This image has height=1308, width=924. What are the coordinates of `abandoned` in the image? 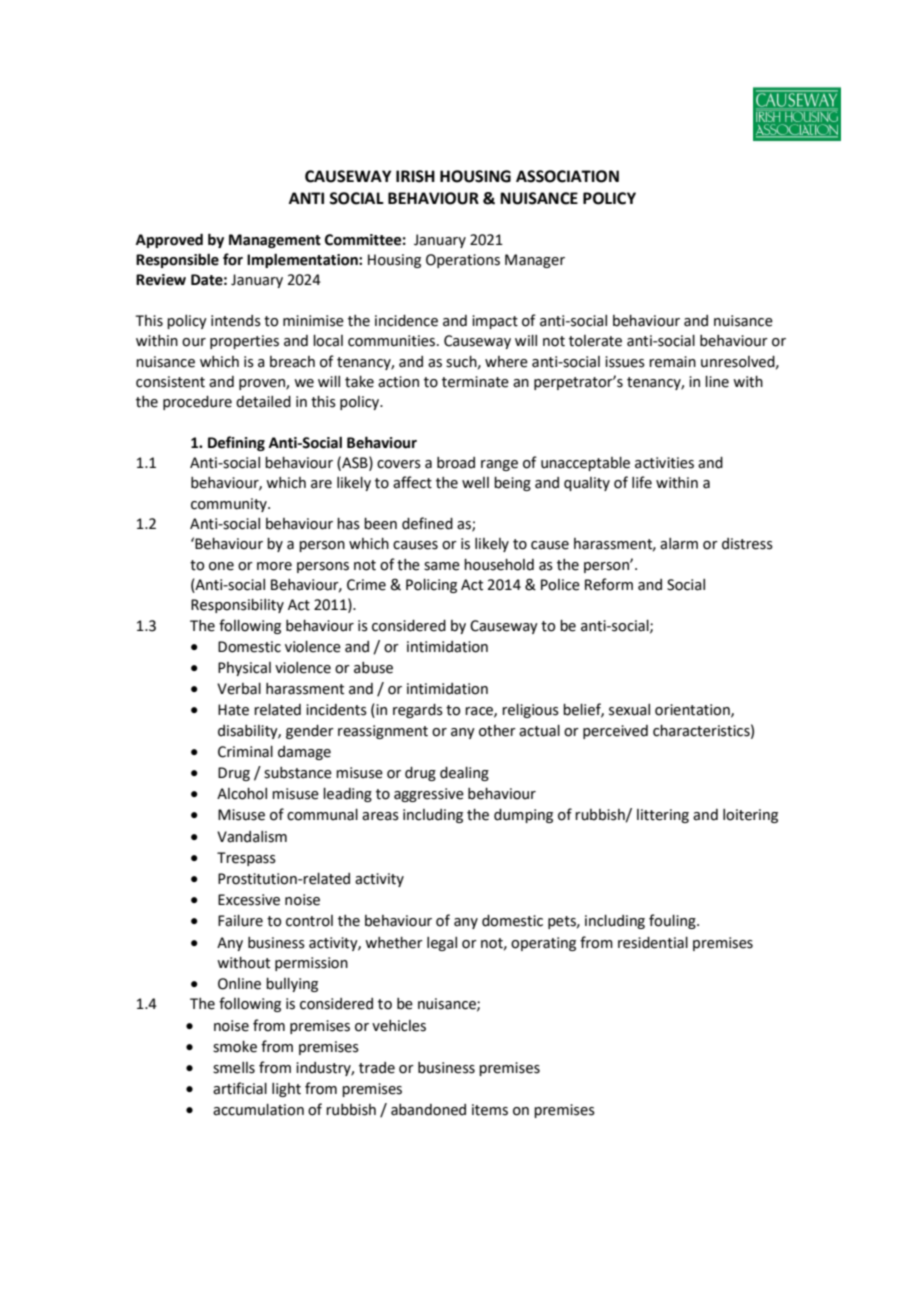 It's located at (428, 1110).
